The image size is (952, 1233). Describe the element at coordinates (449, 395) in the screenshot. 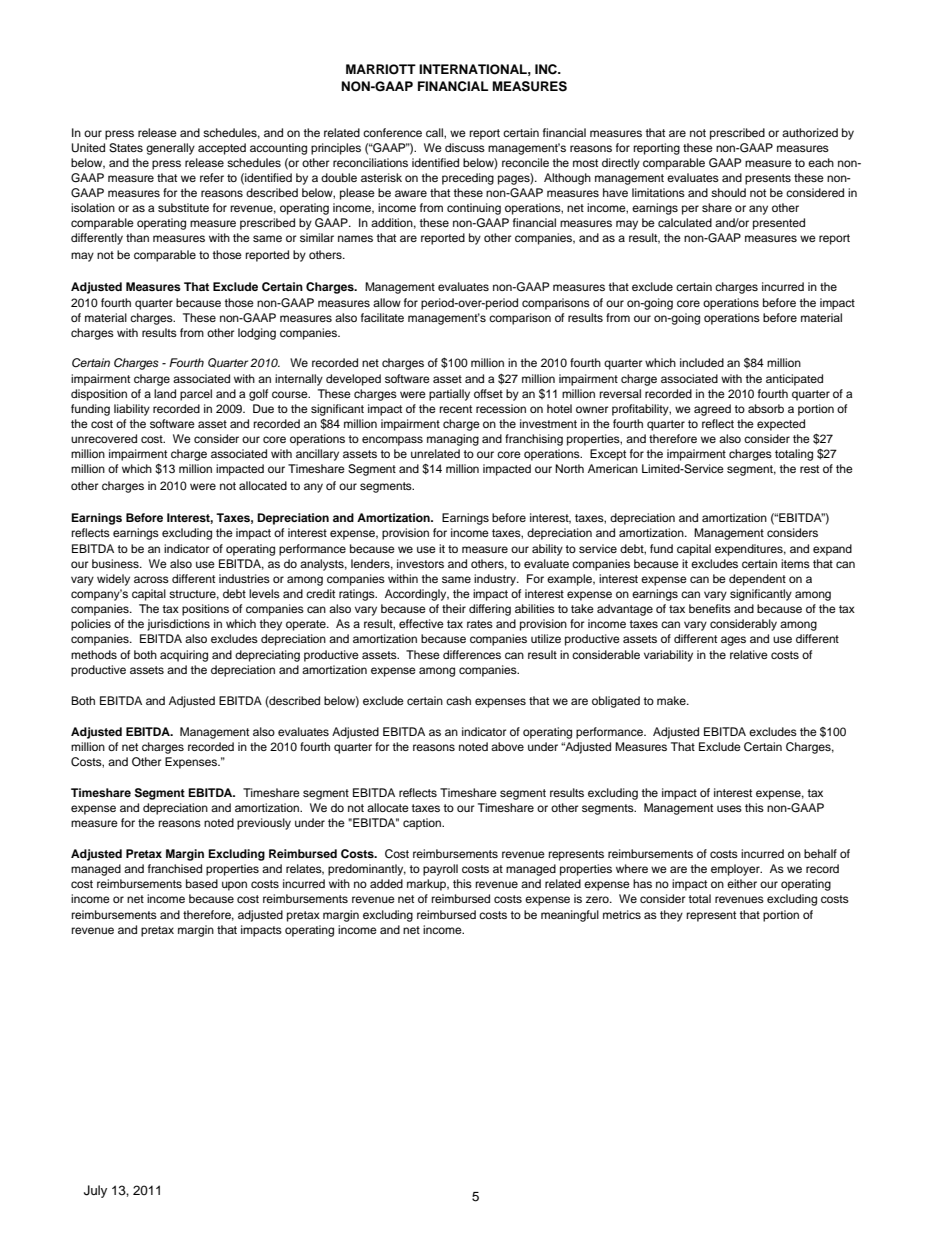

I see `partially` at that location.
